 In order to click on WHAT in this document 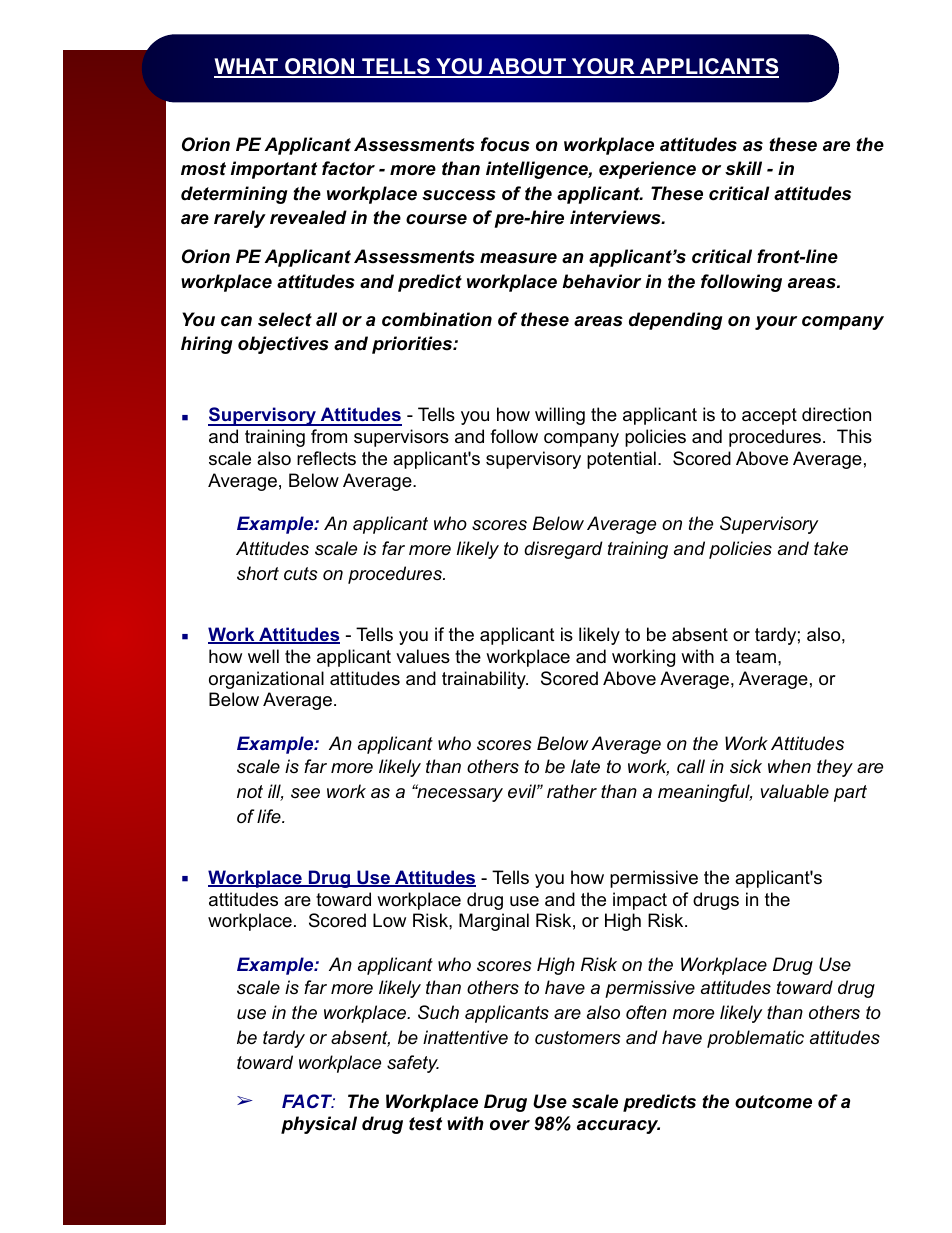, I will do `click(247, 67)`.
